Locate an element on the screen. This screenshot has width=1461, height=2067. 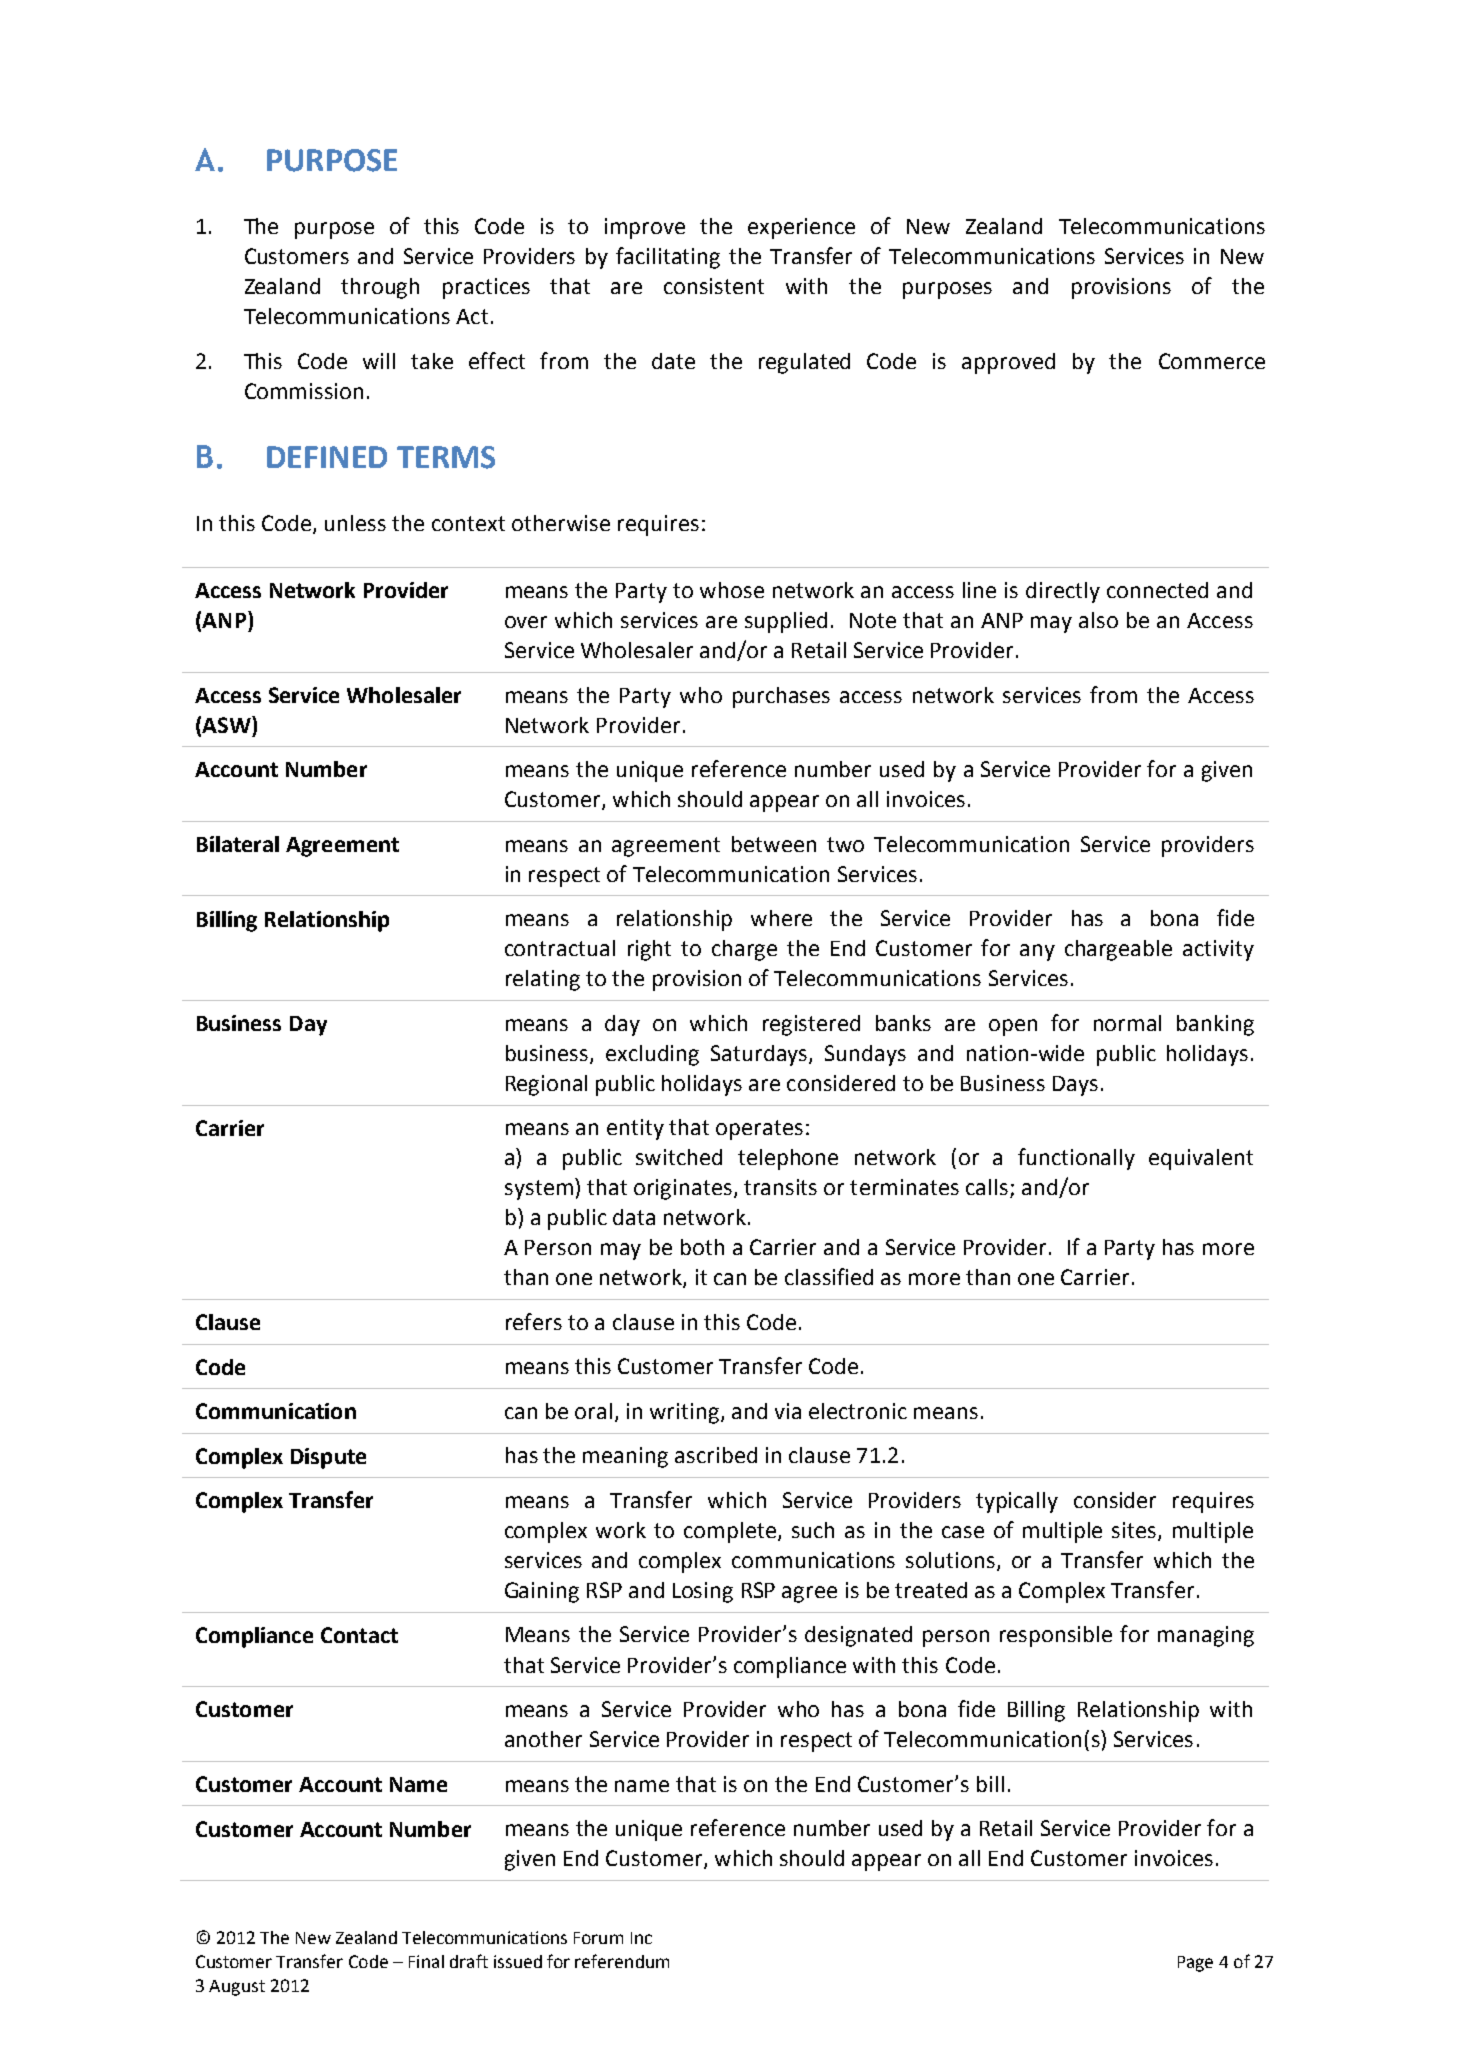
operates is located at coordinates (759, 1130).
